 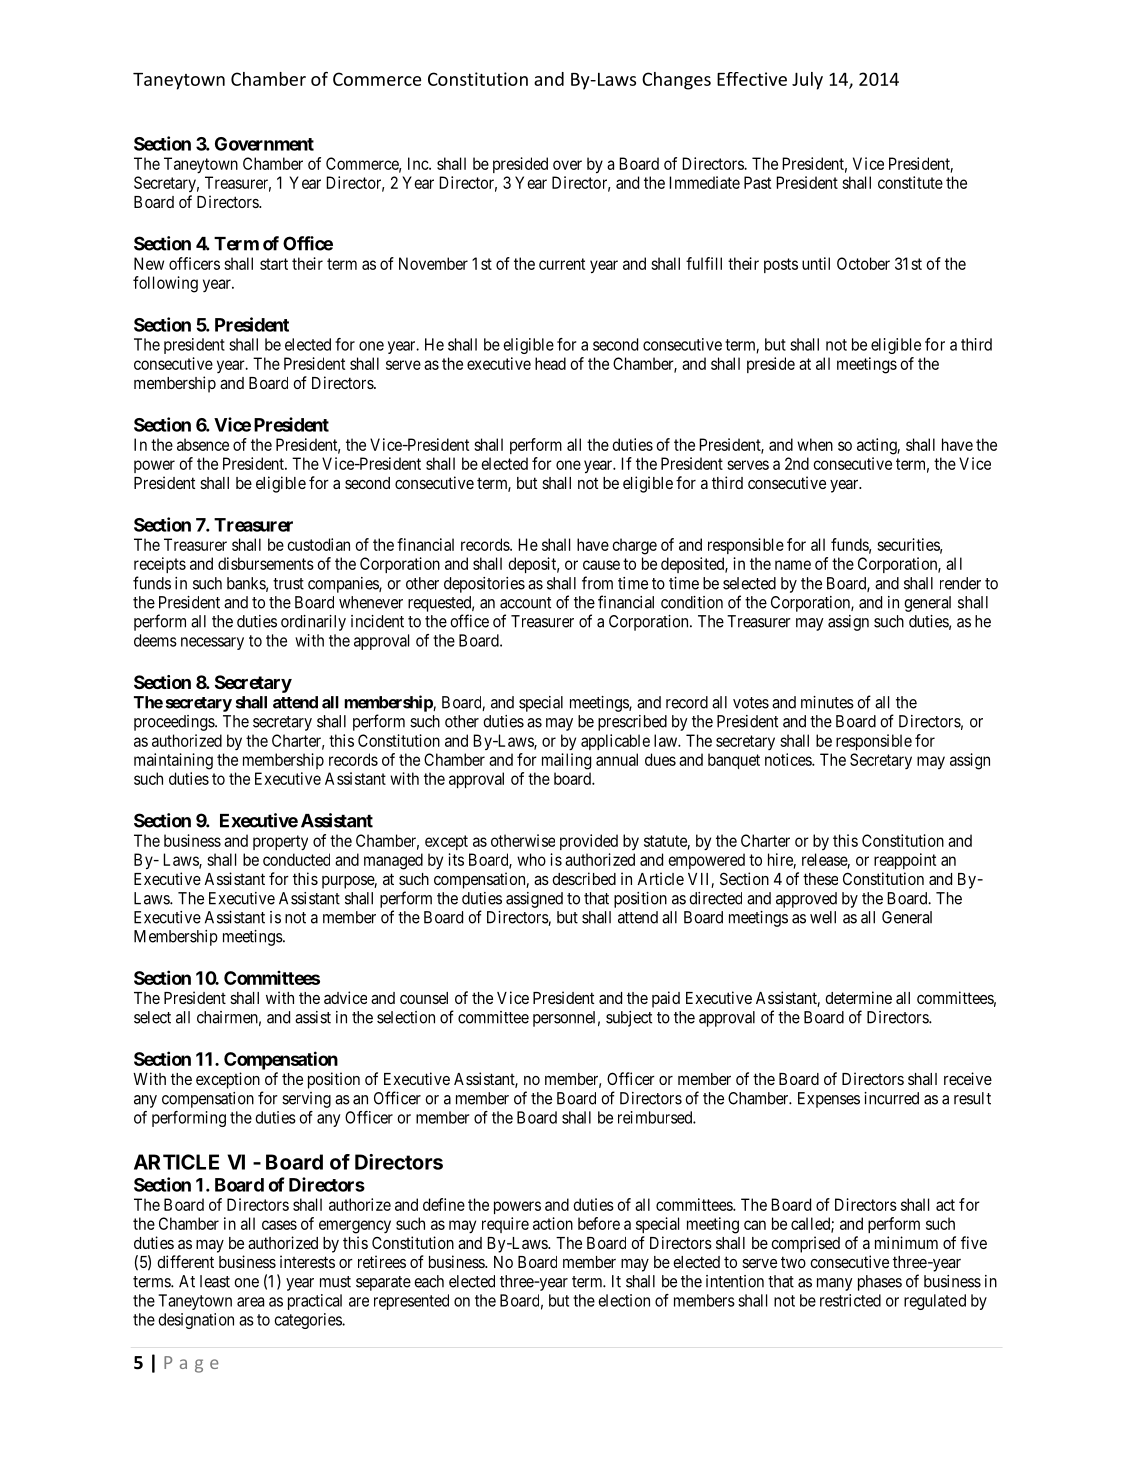 What do you see at coordinates (863, 263) in the screenshot?
I see `October` at bounding box center [863, 263].
